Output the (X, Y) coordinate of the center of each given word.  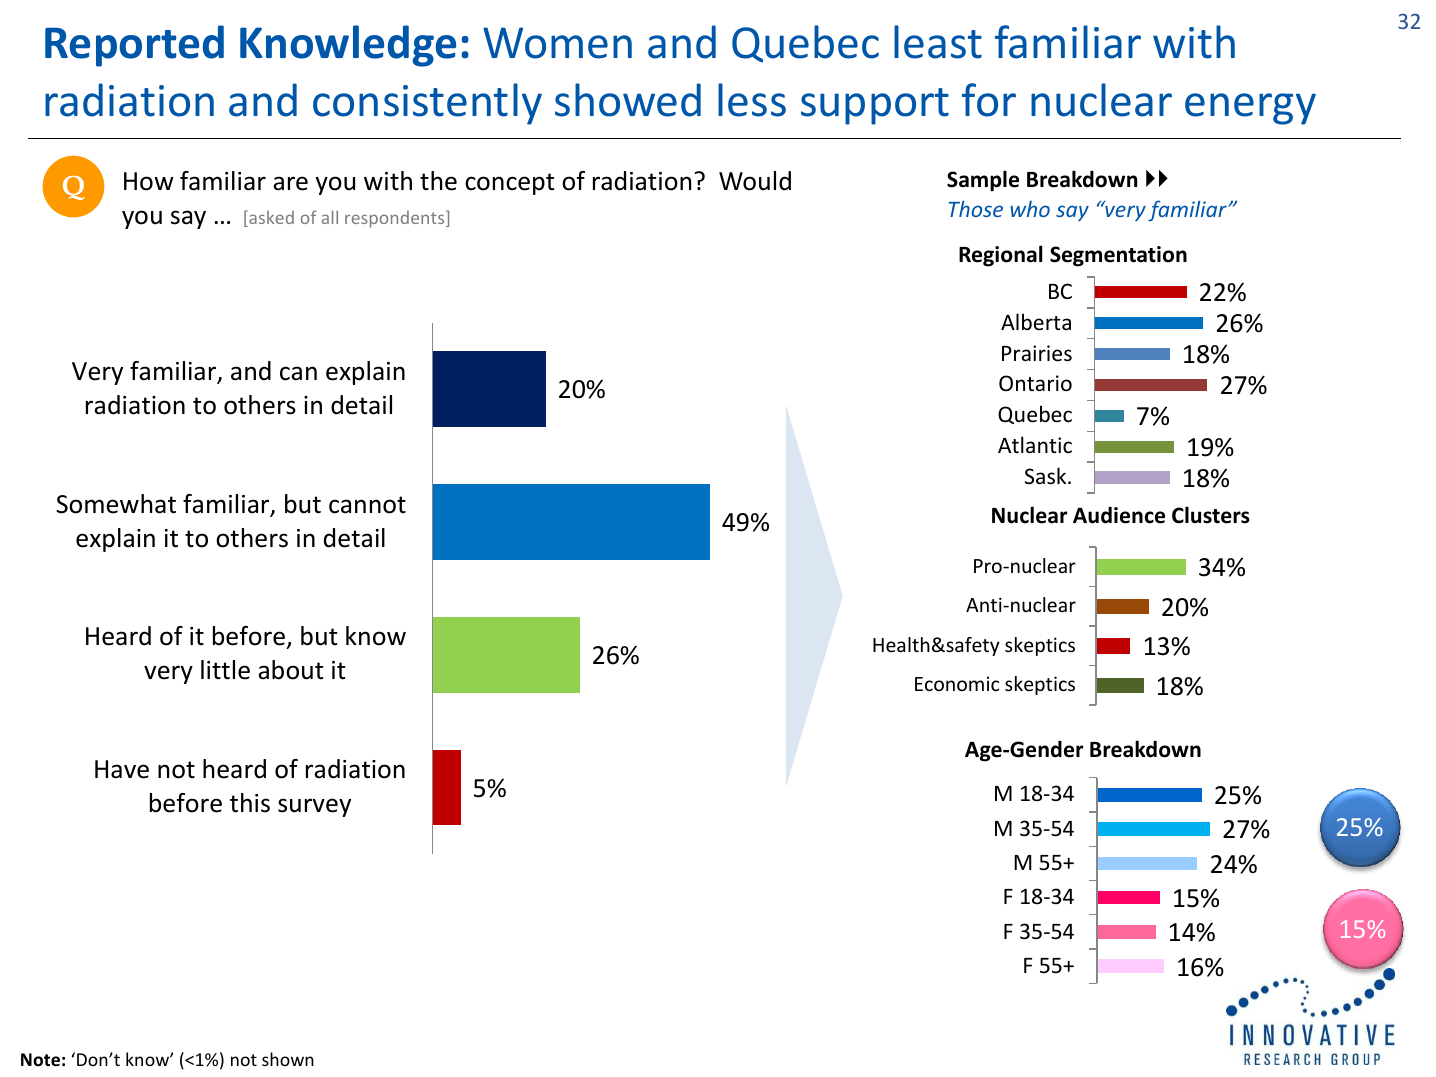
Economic (957, 683)
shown (288, 1059)
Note (40, 1060)
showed (628, 100)
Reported (134, 46)
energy (1250, 109)
